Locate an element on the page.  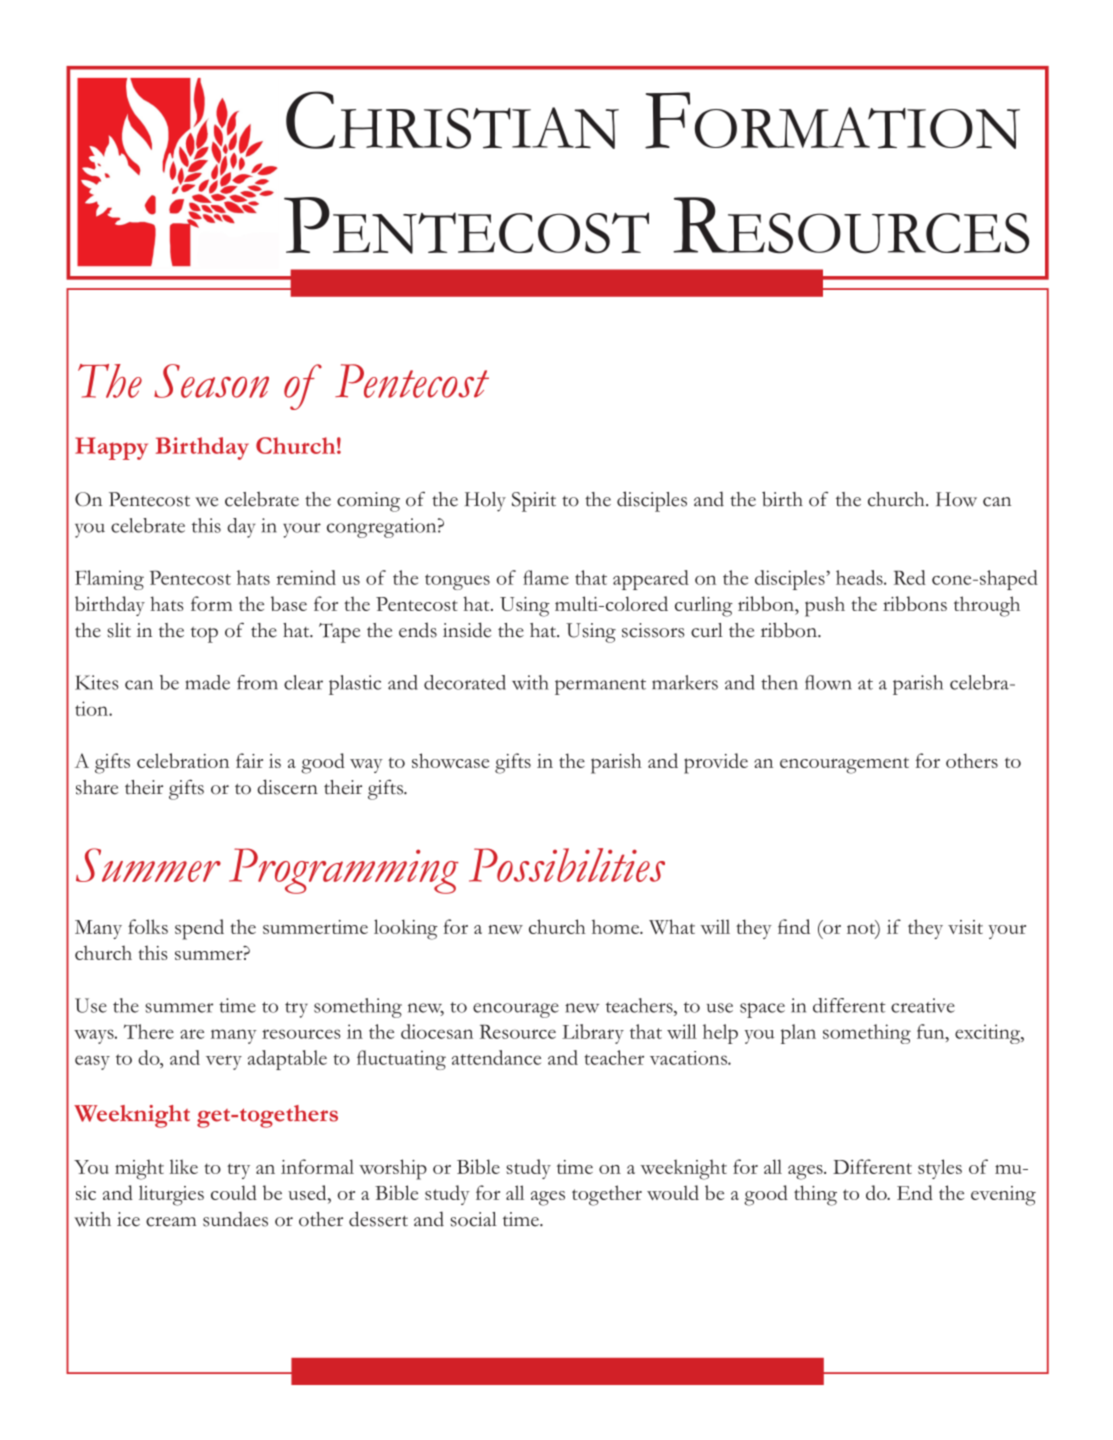
Spirit is located at coordinates (534, 502).
